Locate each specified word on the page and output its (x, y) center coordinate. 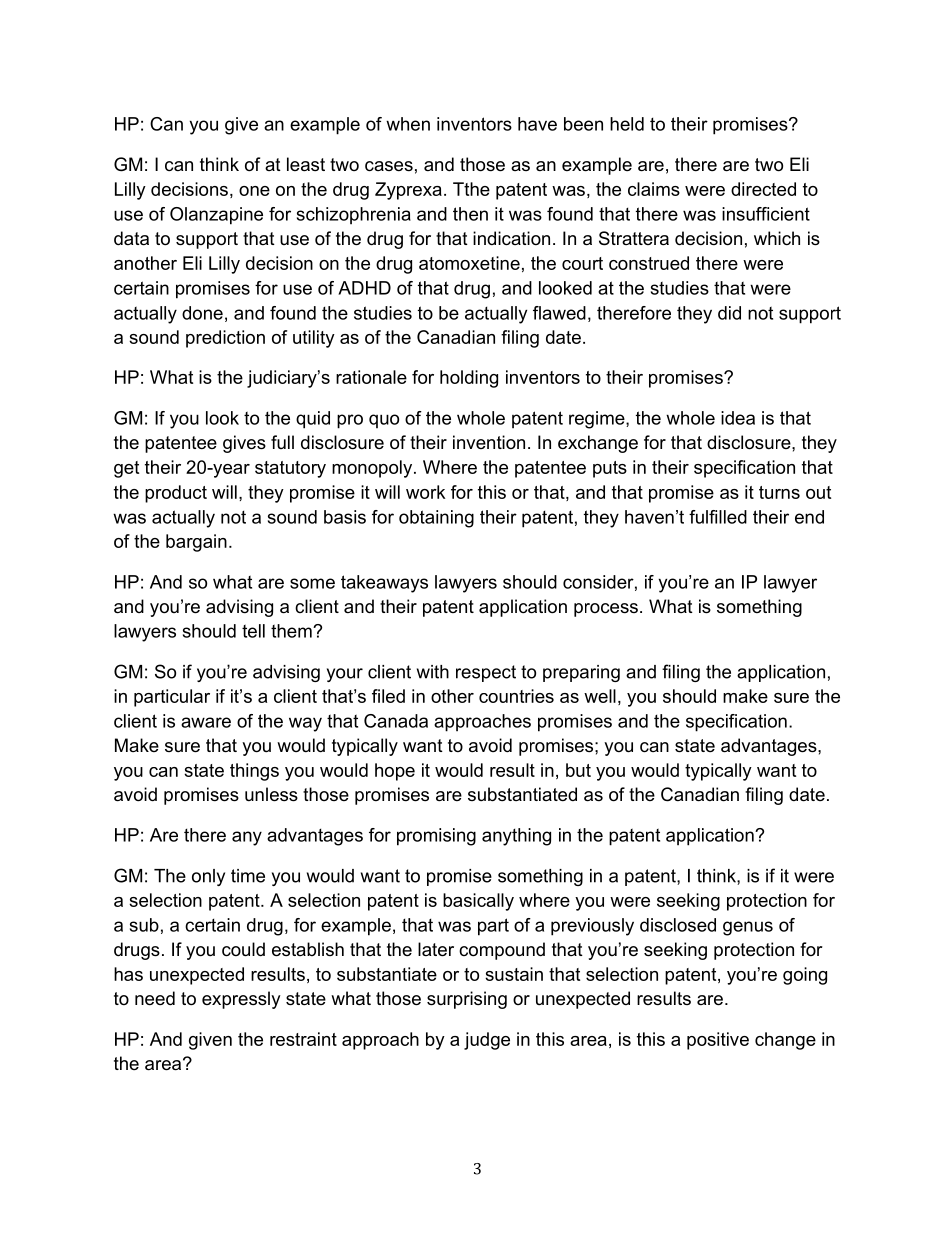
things (254, 772)
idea (738, 418)
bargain (196, 543)
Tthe (471, 189)
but (578, 770)
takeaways (384, 584)
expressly (241, 1000)
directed (763, 189)
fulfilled (718, 517)
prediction (225, 339)
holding (469, 379)
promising (436, 837)
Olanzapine (216, 216)
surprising (467, 1000)
